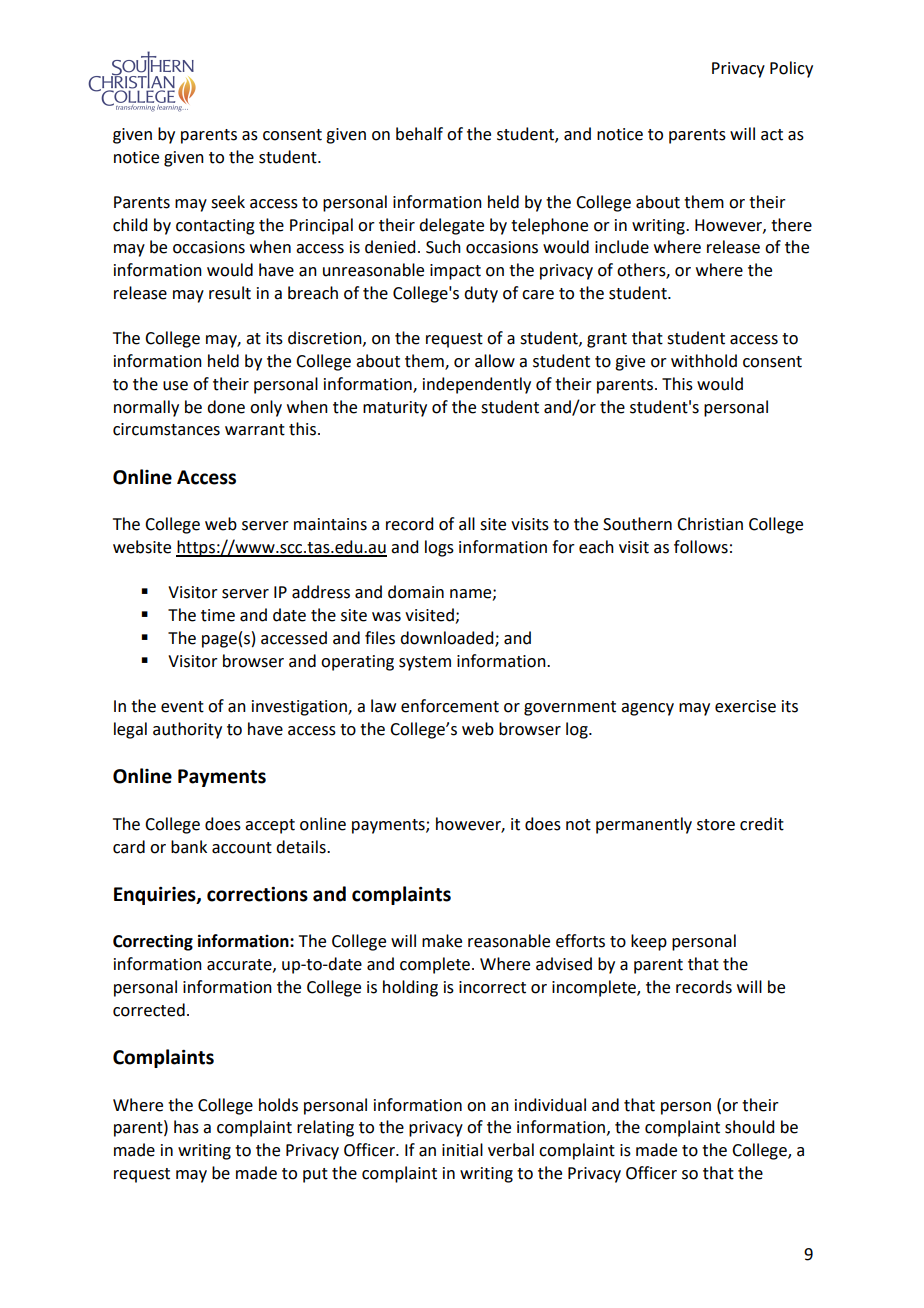  Describe the element at coordinates (186, 1127) in the screenshot. I see `has` at that location.
